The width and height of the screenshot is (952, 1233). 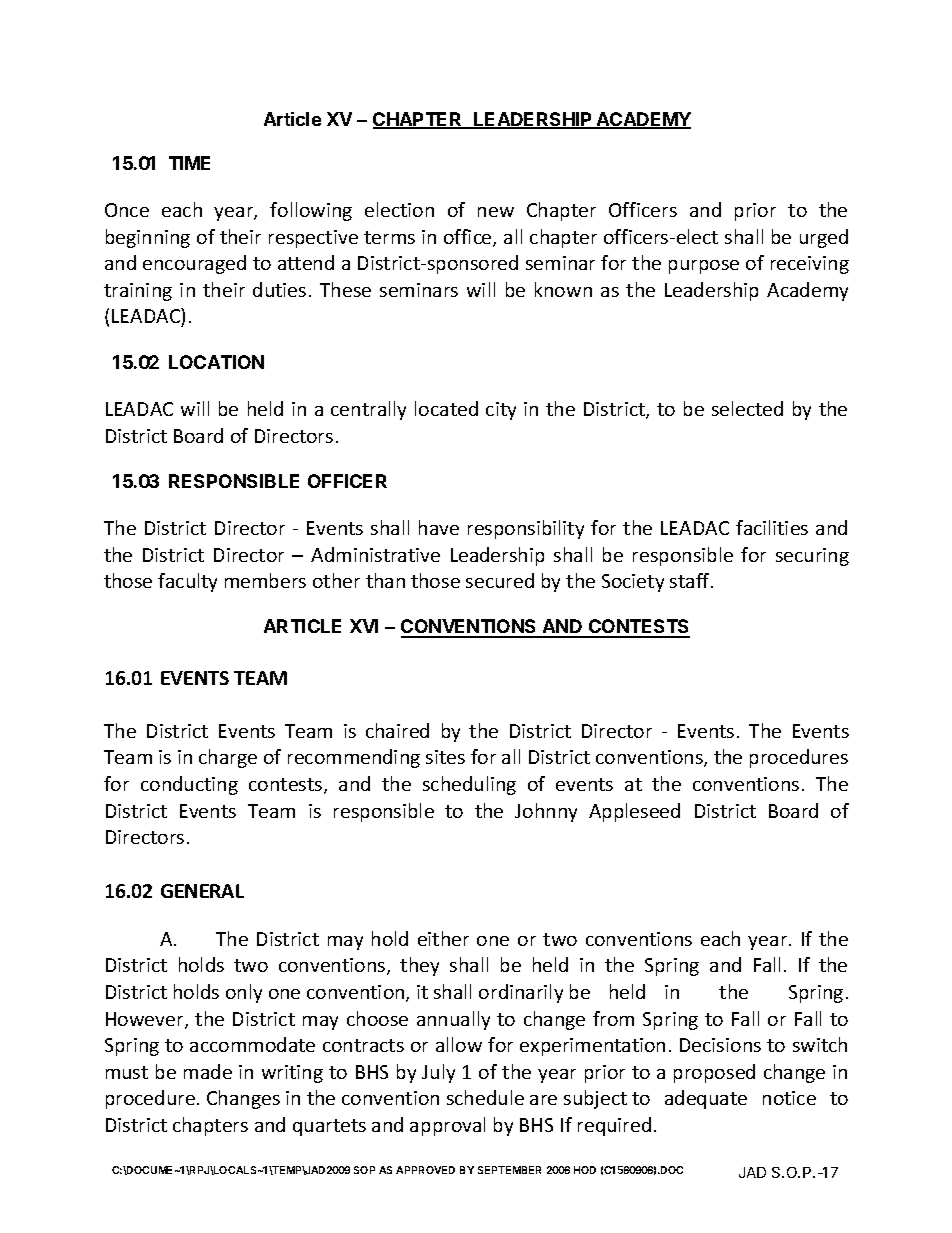 What do you see at coordinates (469, 785) in the screenshot?
I see `scheduling` at bounding box center [469, 785].
